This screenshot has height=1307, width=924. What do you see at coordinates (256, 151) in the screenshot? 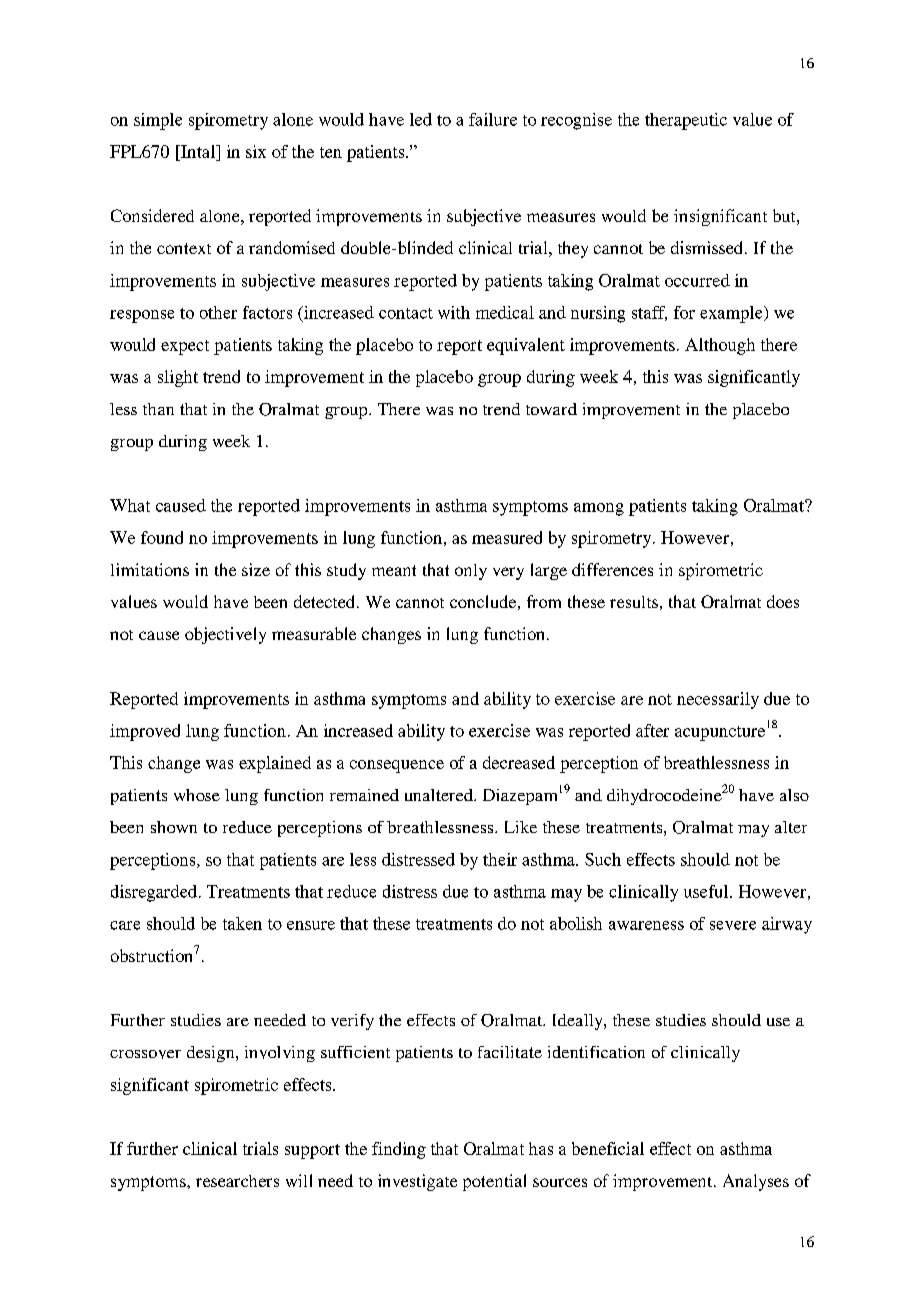
I see `six` at bounding box center [256, 151].
